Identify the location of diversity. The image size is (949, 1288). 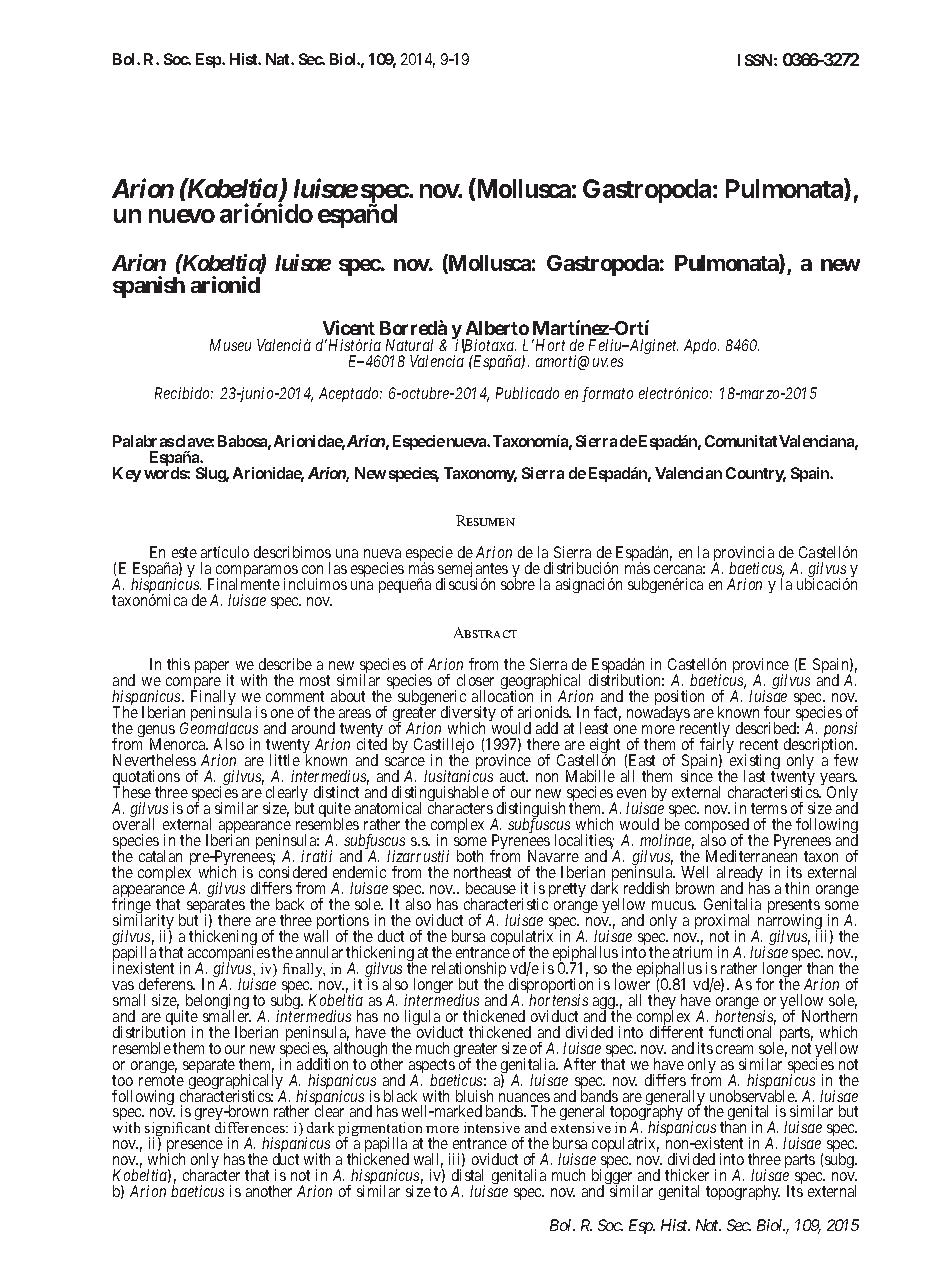
(468, 715).
